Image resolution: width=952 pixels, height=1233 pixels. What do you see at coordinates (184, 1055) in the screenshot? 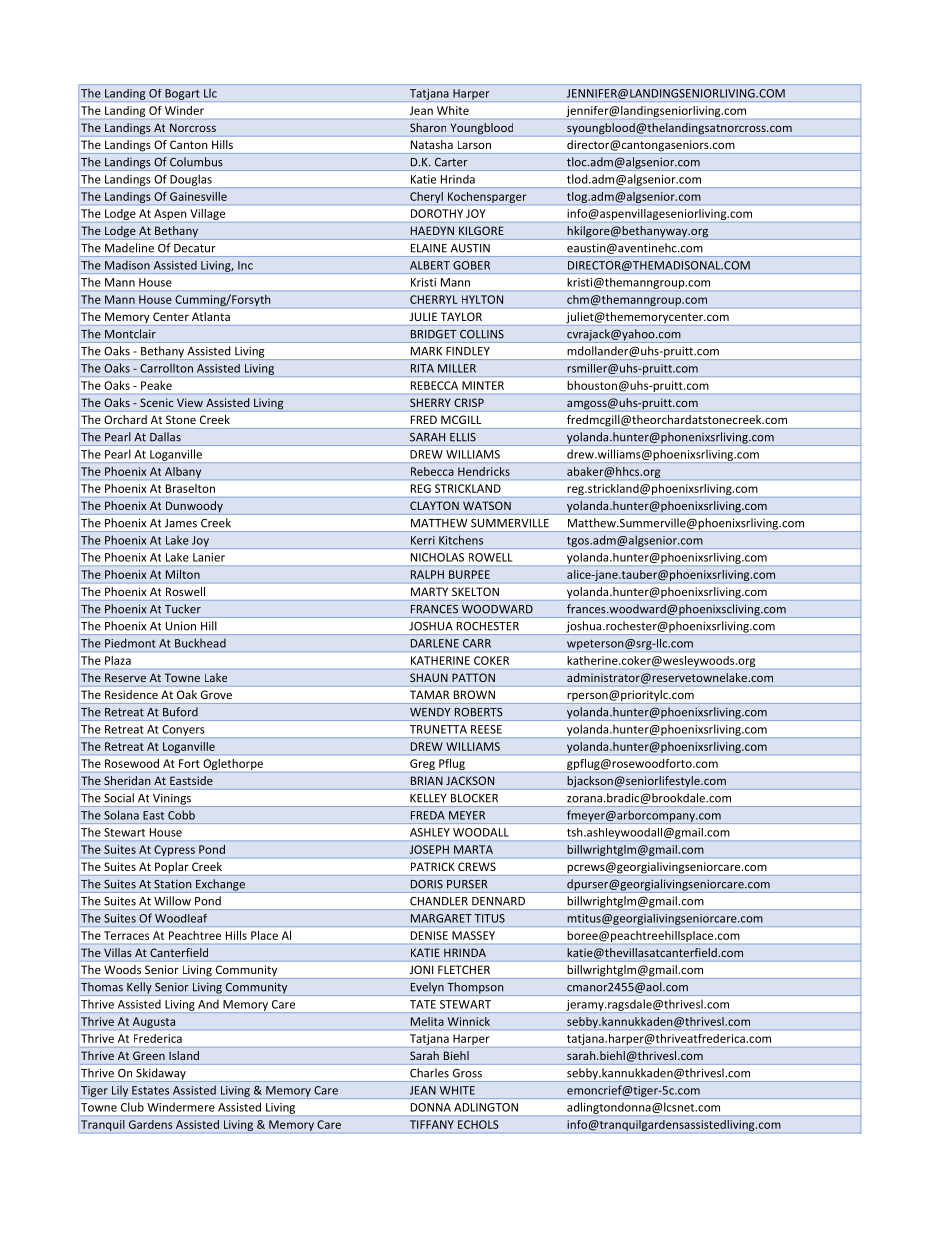
I see `Island` at bounding box center [184, 1055].
